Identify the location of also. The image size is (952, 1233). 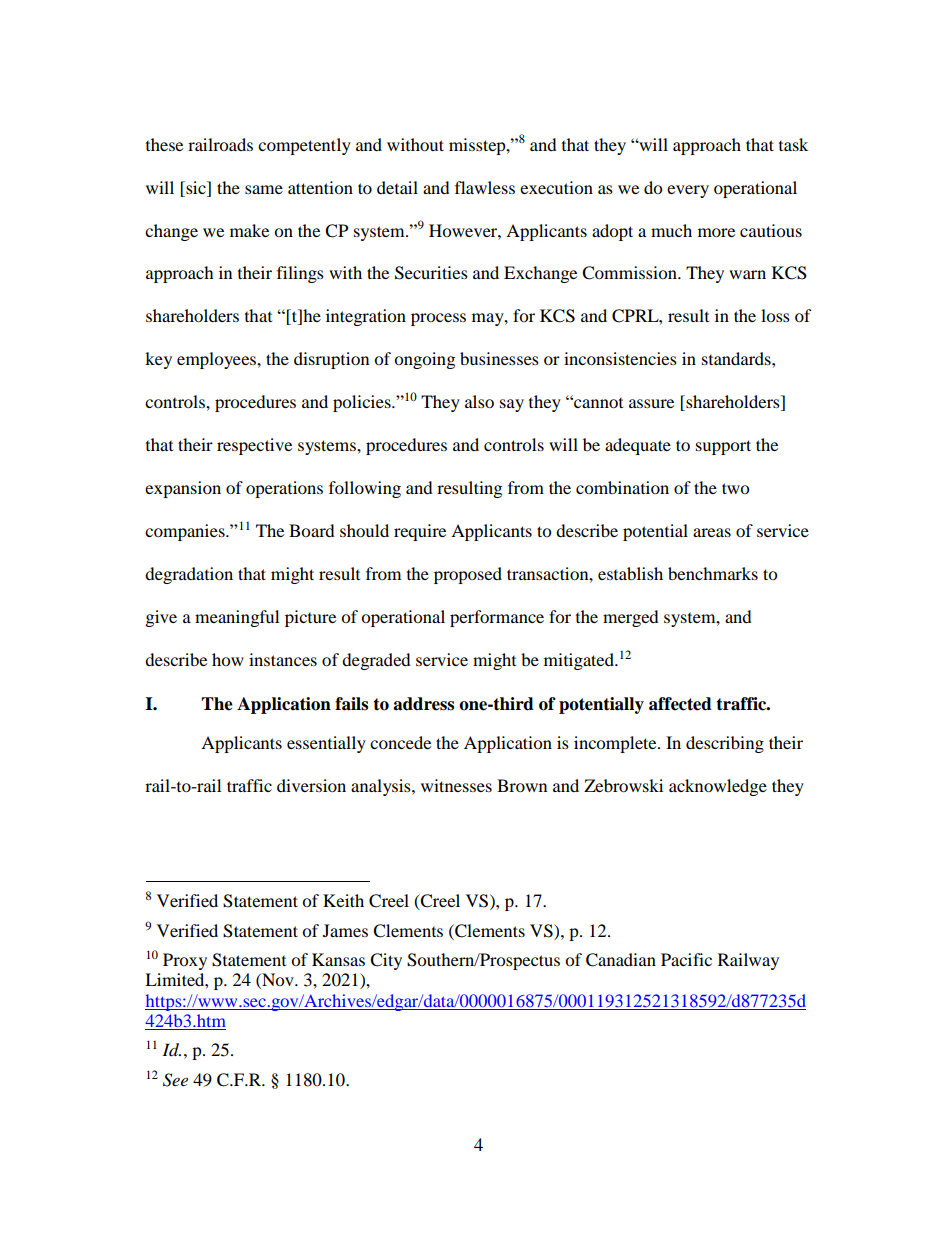
(479, 401).
